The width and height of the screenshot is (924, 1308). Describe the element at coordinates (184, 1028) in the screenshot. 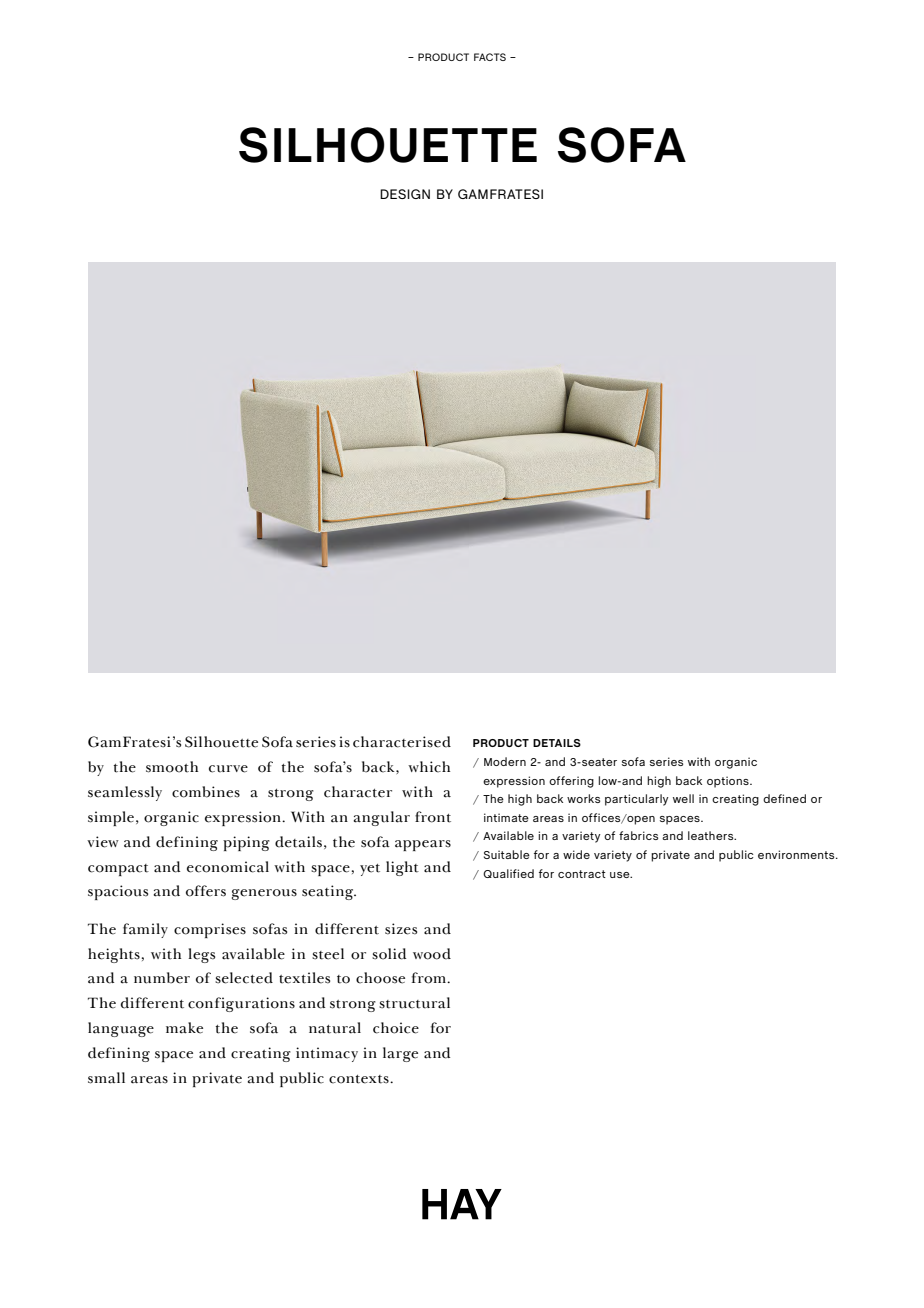

I see `make` at that location.
